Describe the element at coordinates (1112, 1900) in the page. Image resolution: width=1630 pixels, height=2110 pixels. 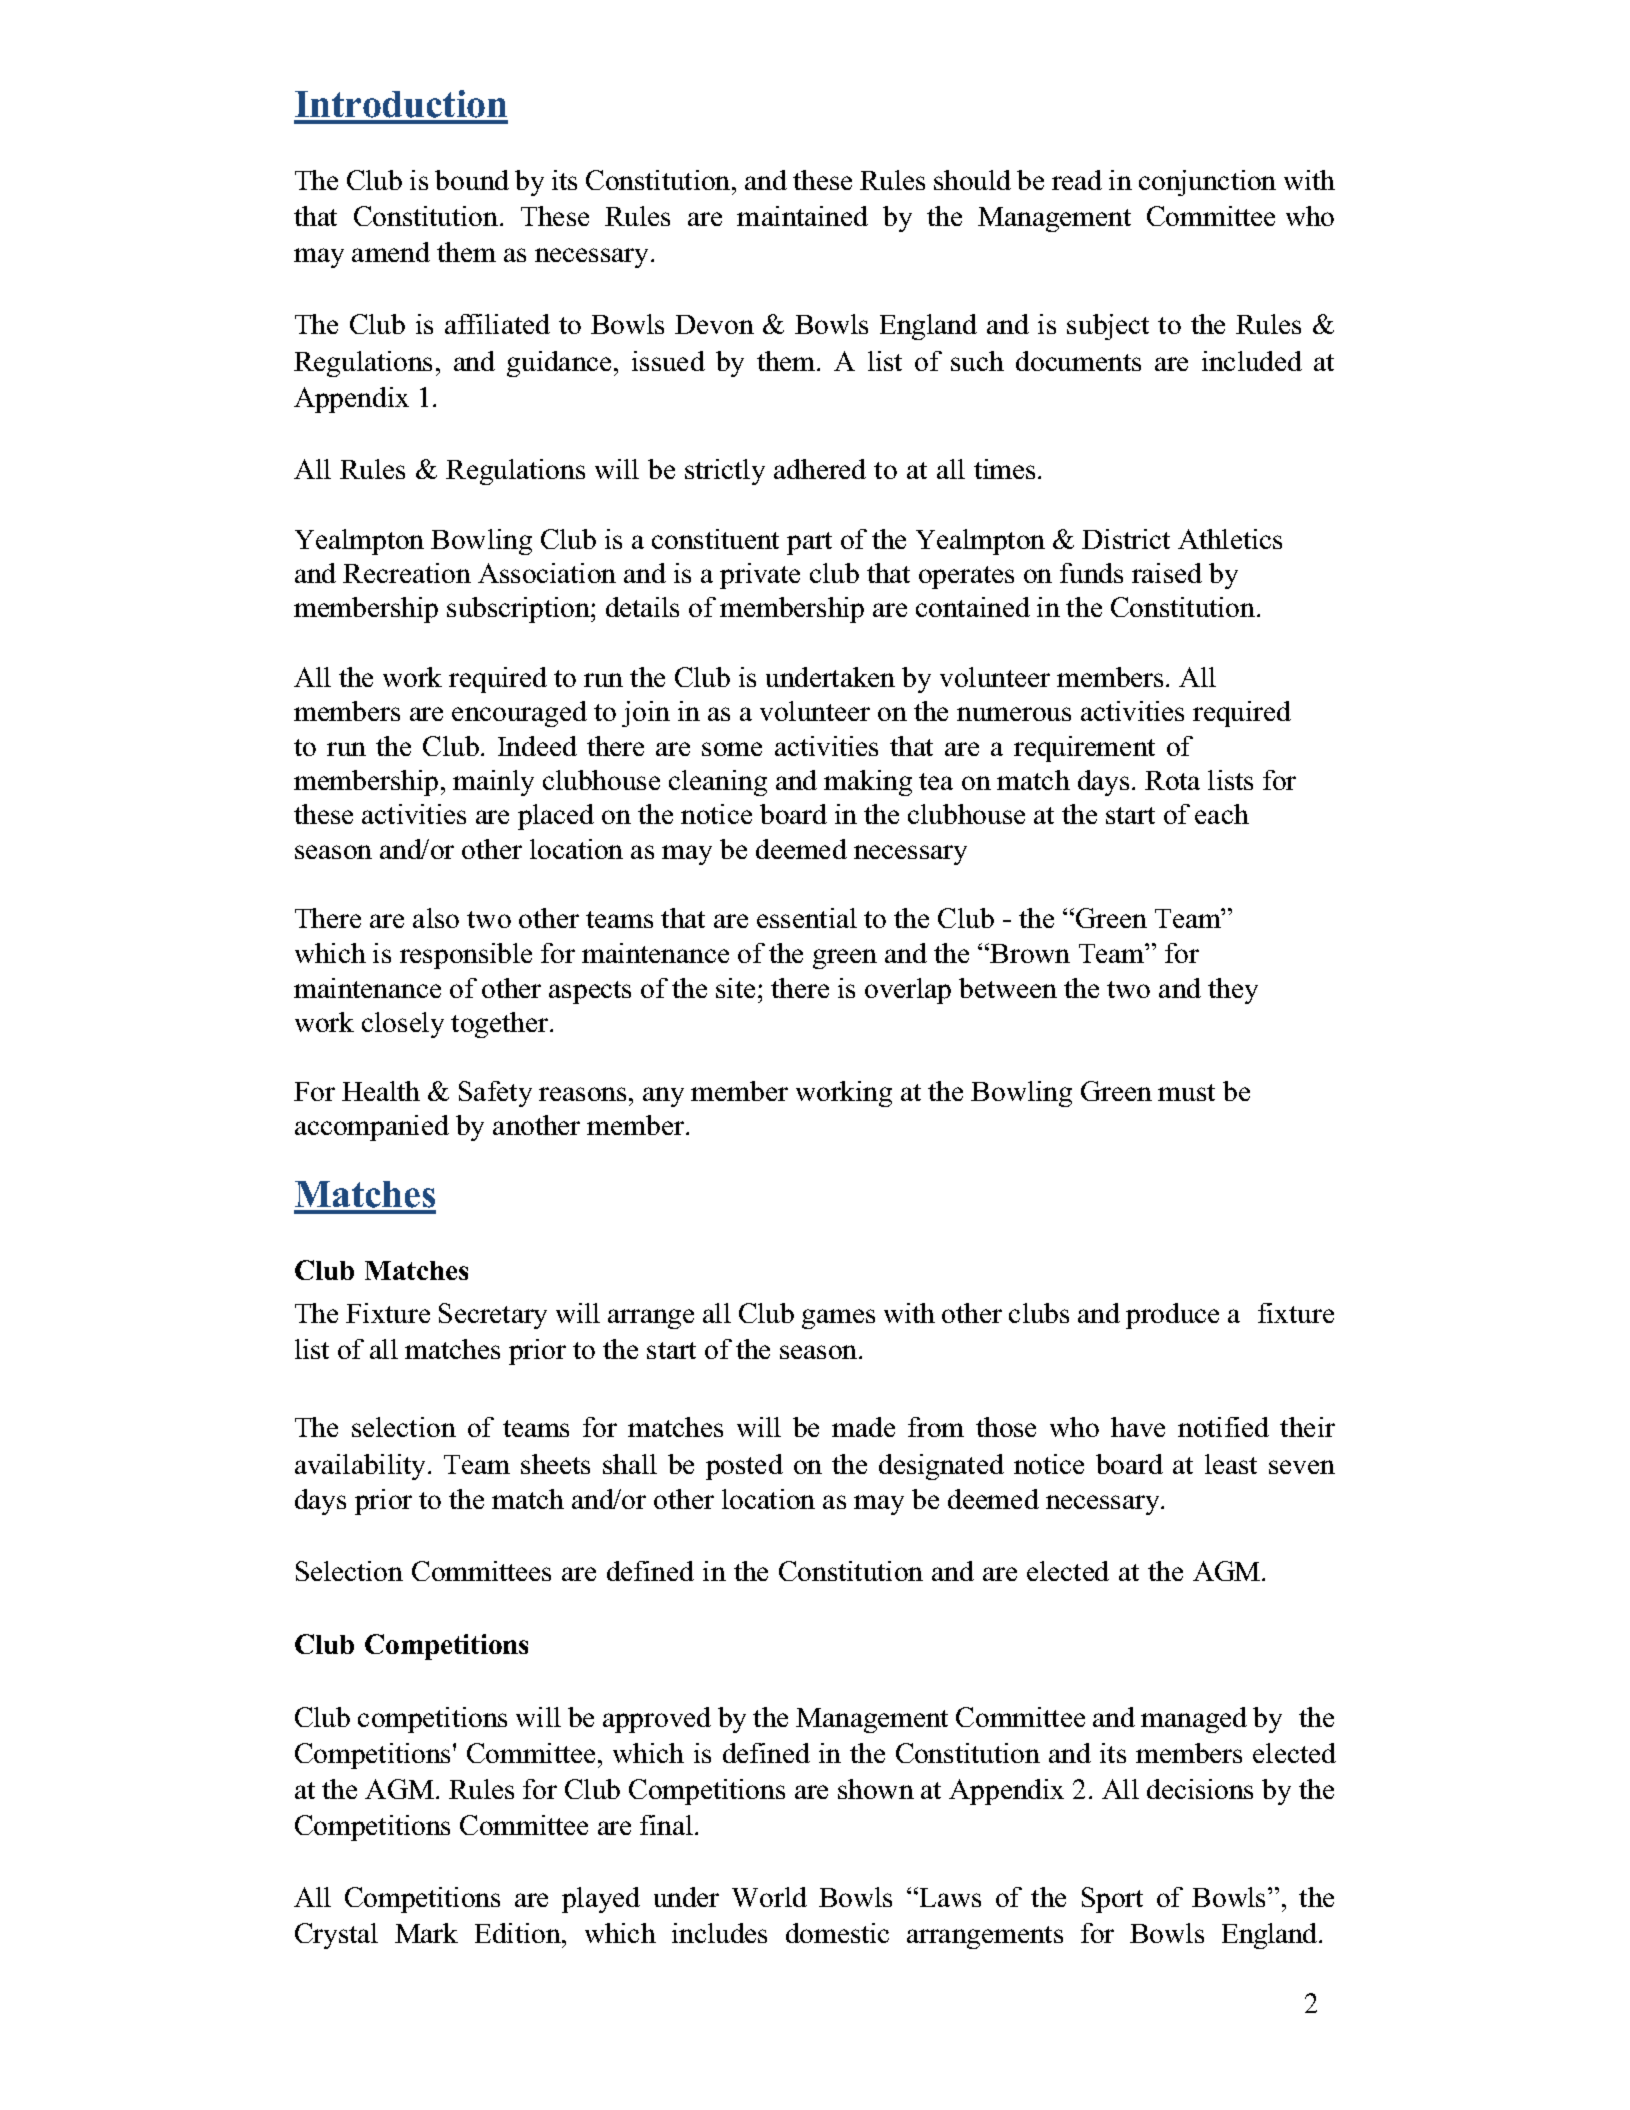
I see `Sport` at that location.
